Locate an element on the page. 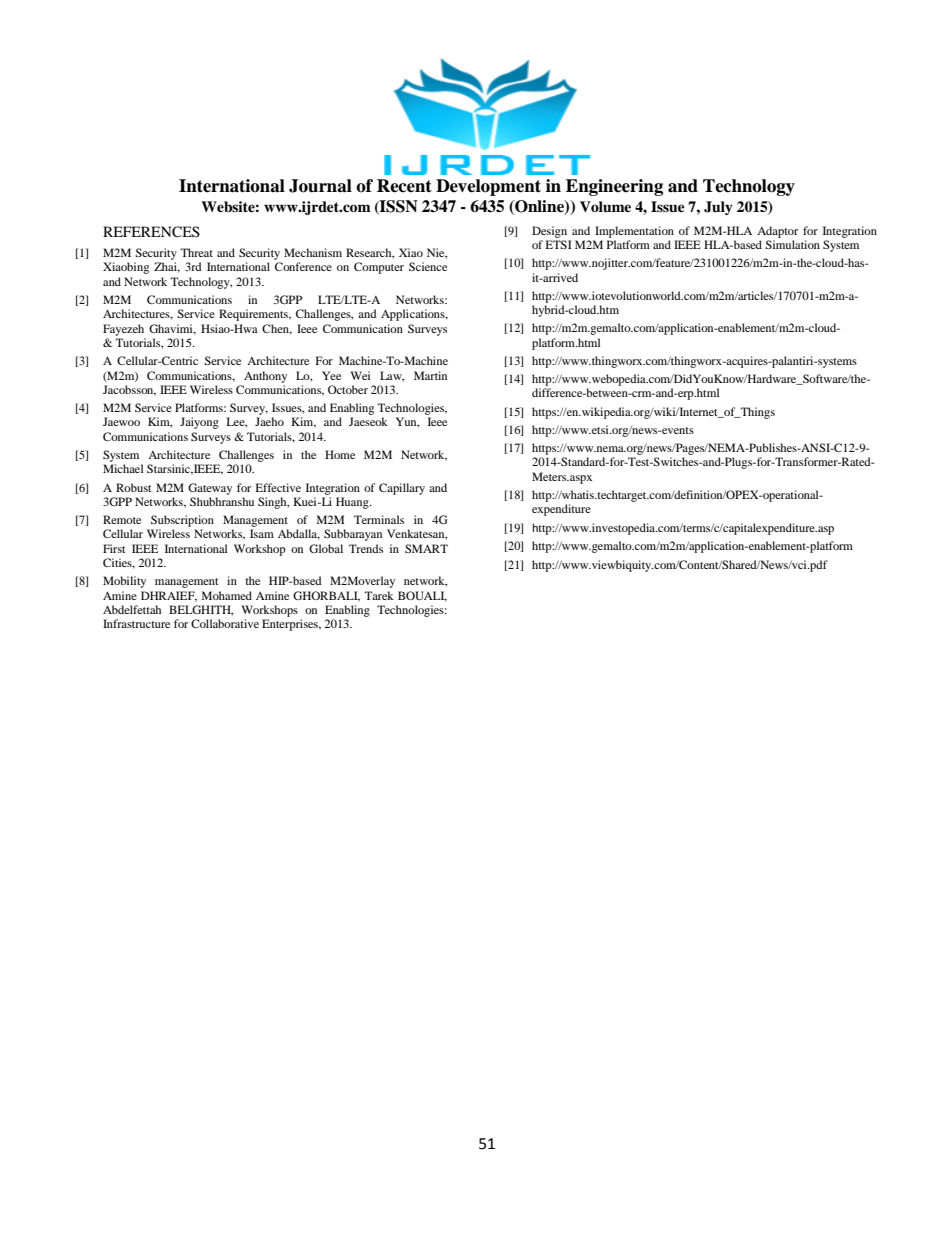  Martin is located at coordinates (430, 375).
